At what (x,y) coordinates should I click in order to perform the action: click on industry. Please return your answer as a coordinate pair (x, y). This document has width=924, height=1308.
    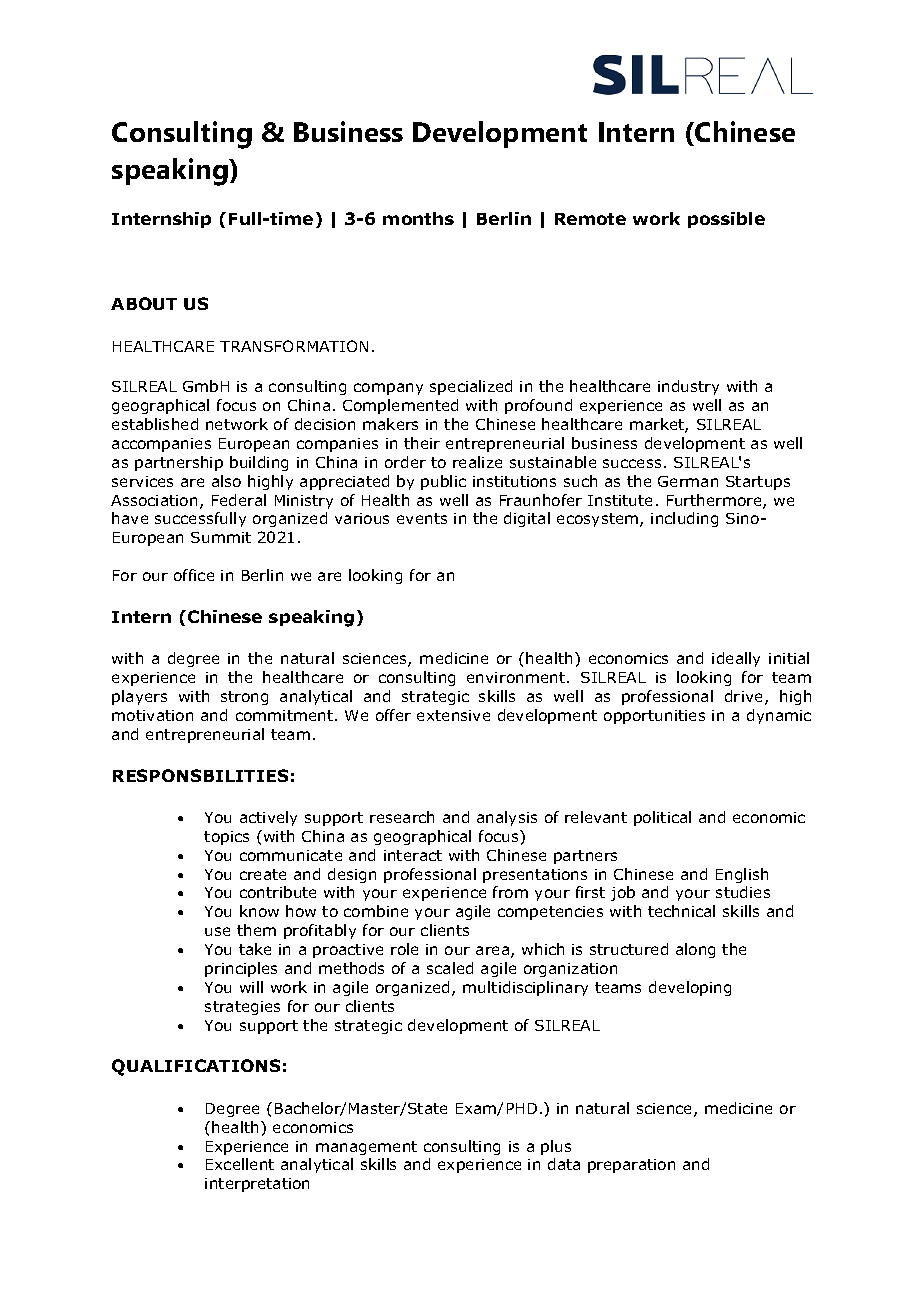
    Looking at the image, I should click on (688, 387).
